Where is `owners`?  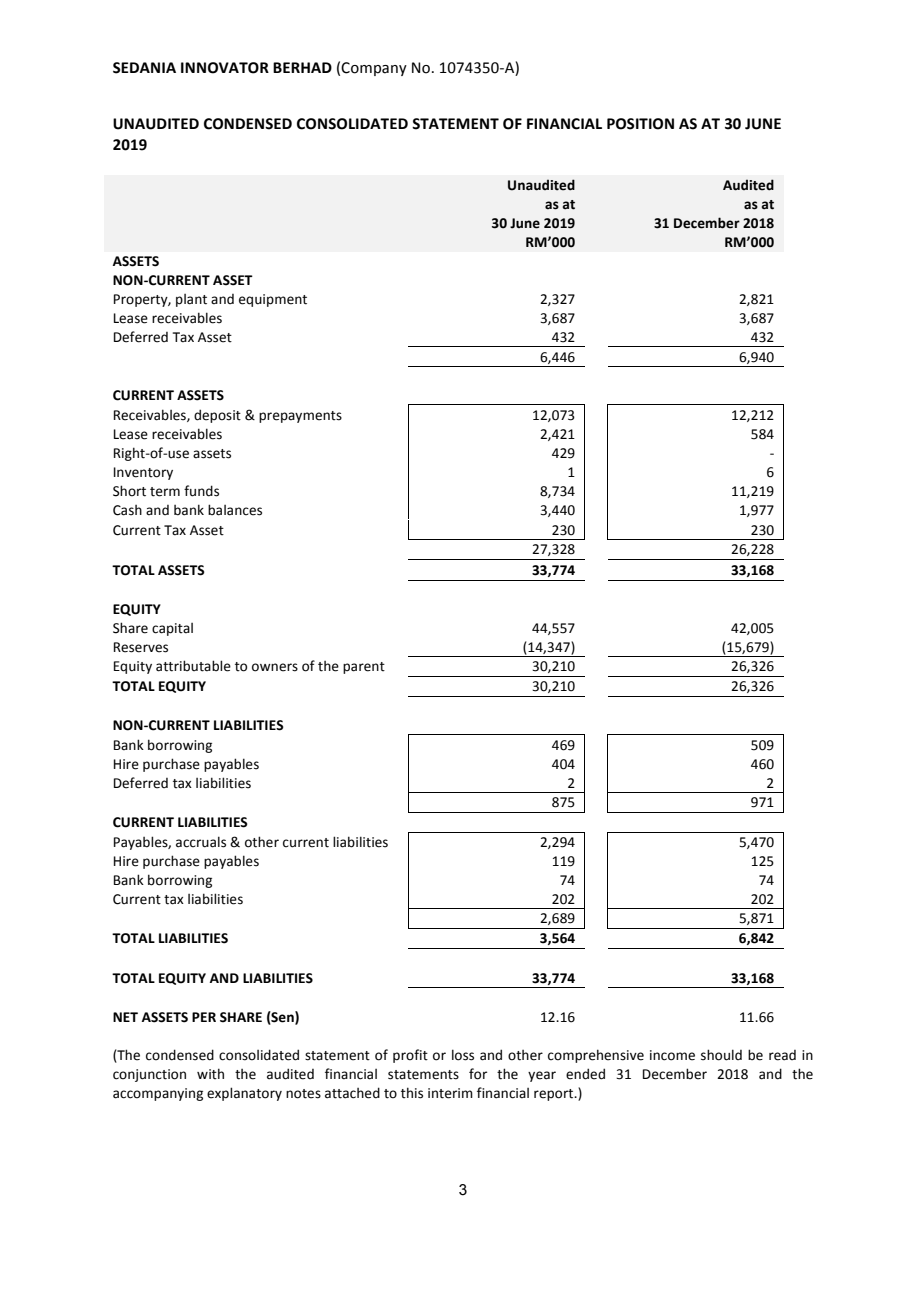 owners is located at coordinates (275, 667).
